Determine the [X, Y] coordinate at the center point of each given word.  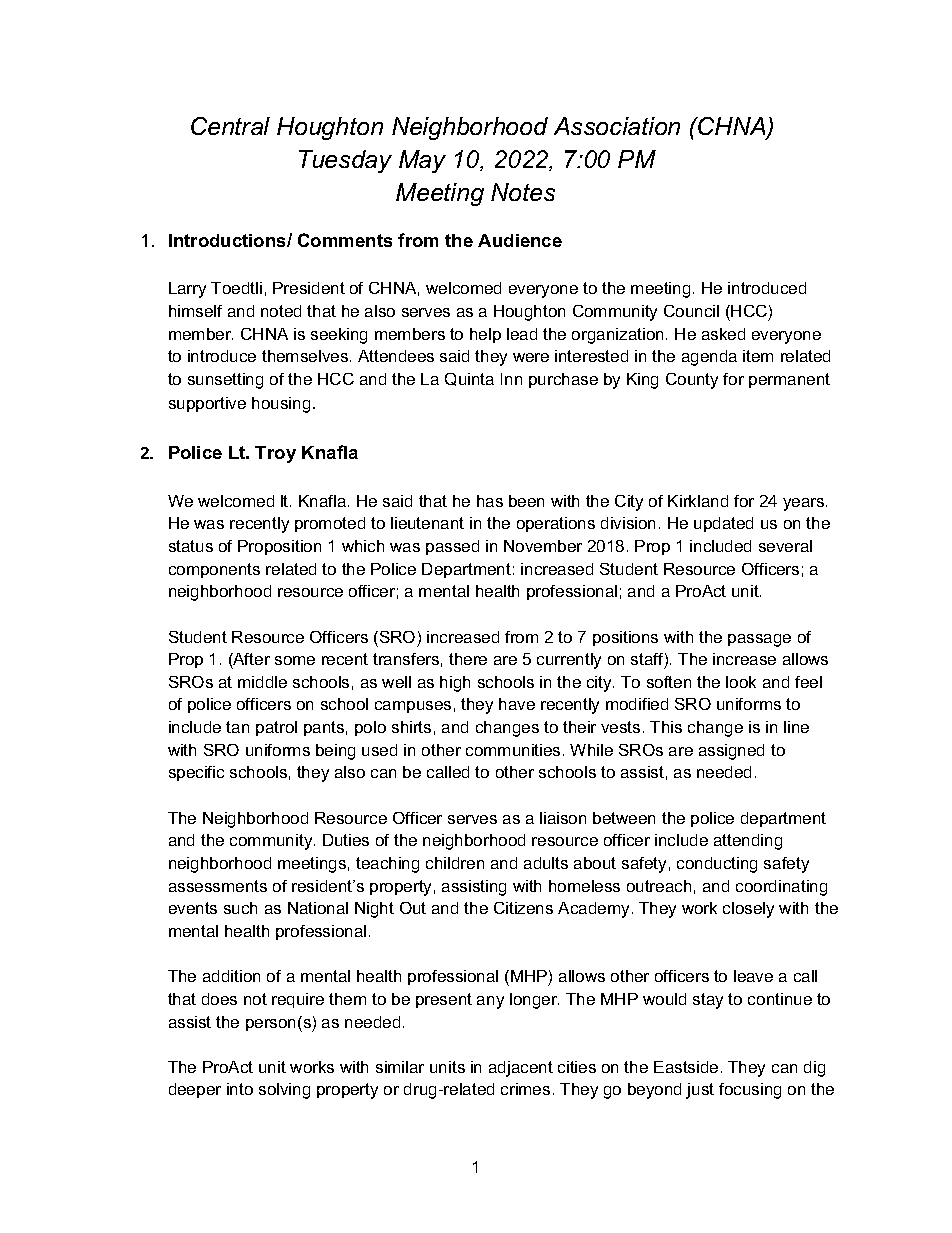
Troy [275, 454]
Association [617, 126]
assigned [731, 752]
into [240, 1089]
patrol [276, 728]
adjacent [521, 1069]
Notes [523, 192]
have [517, 704]
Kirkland [698, 501]
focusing [750, 1091]
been [526, 501]
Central [230, 126]
